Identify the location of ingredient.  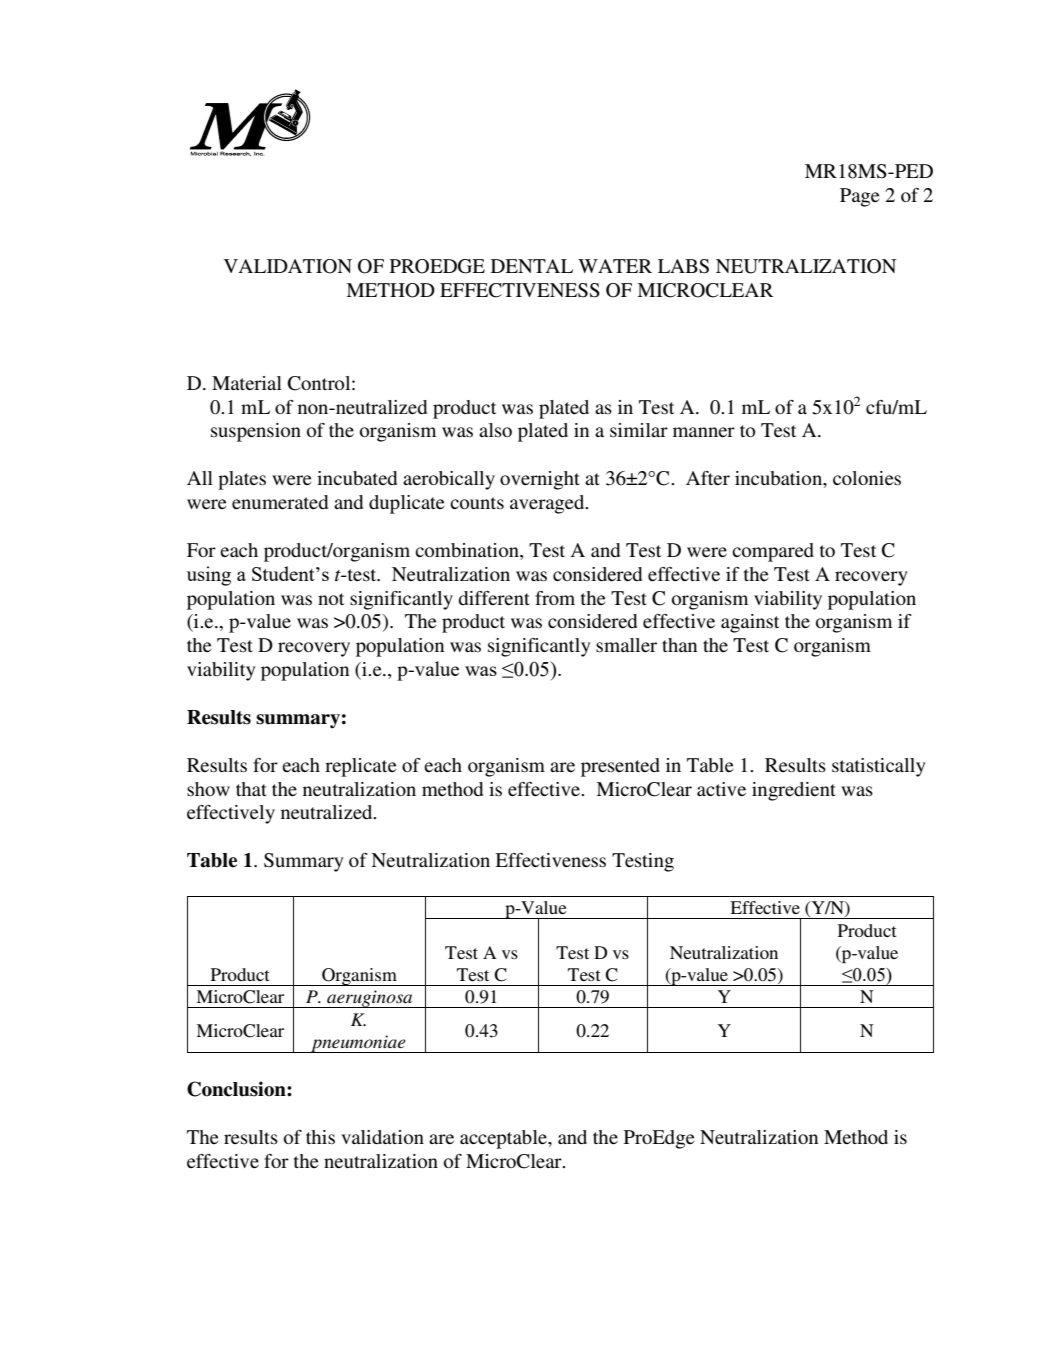
(794, 791).
